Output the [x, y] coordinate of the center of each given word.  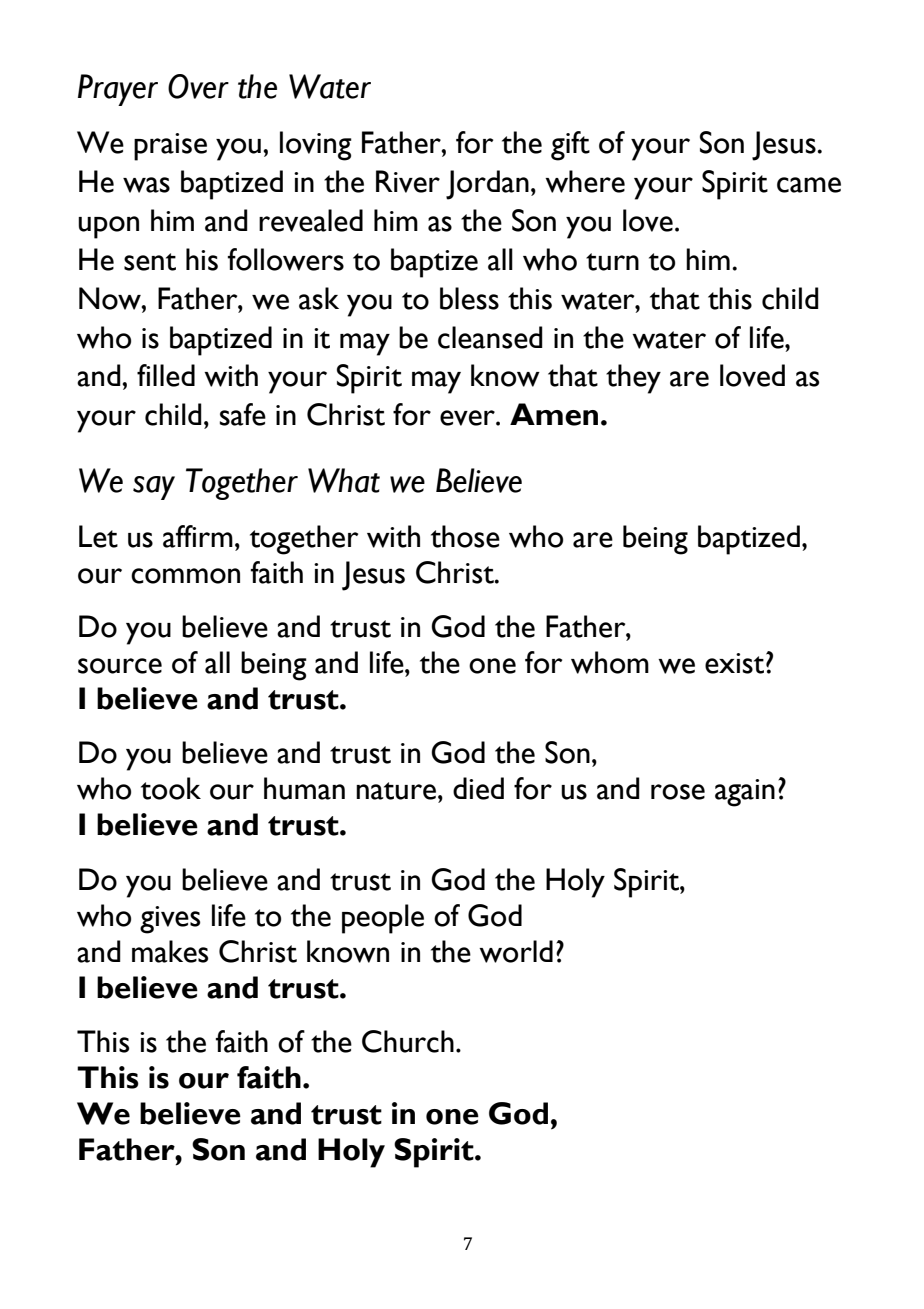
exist [734, 663]
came [809, 185]
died [478, 788]
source [120, 666]
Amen [554, 414]
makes [170, 951]
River [408, 181]
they [633, 379]
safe [243, 414]
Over [198, 86]
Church [408, 1041]
